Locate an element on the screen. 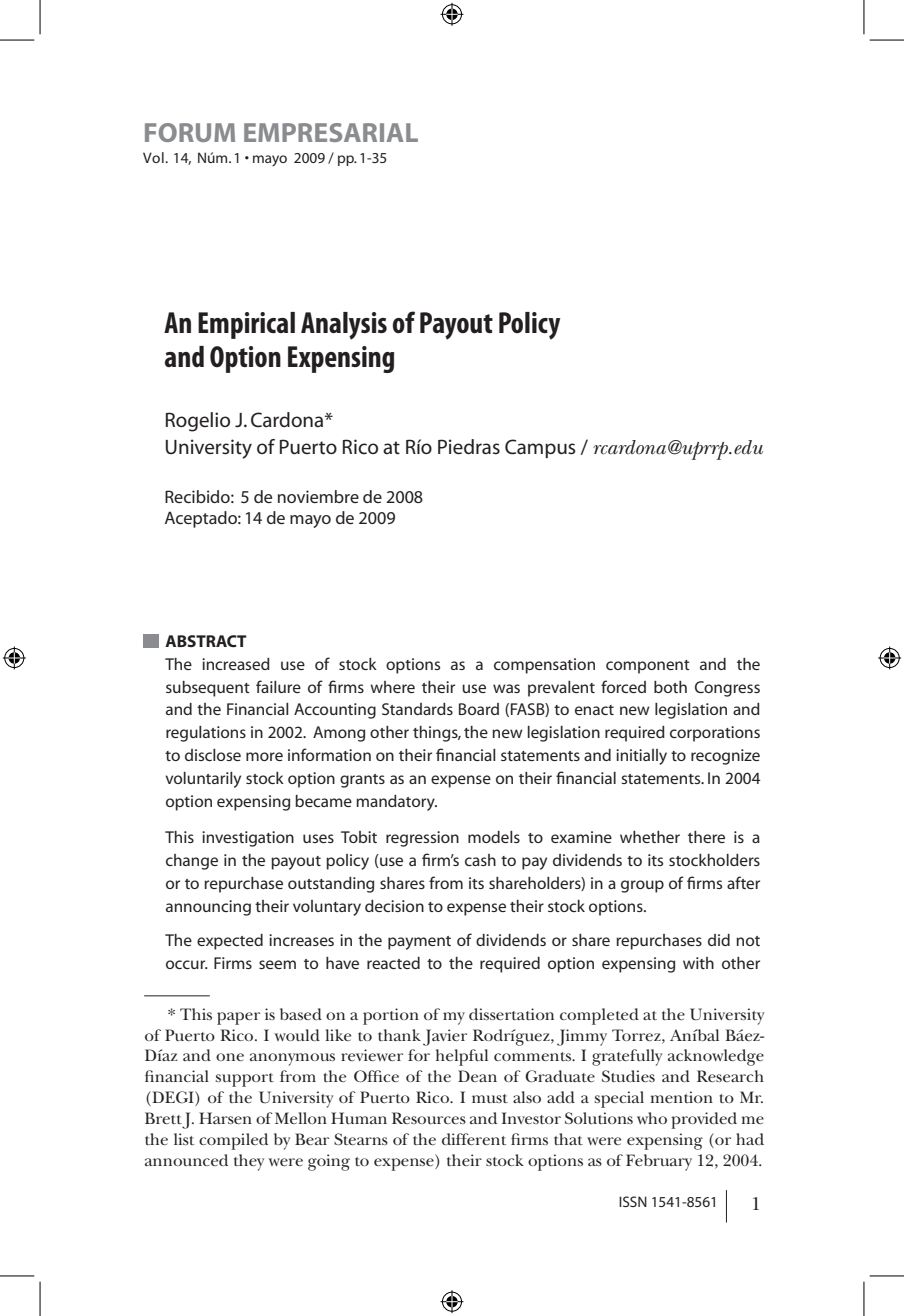 The width and height of the screenshot is (904, 1316). they is located at coordinates (249, 1162).
